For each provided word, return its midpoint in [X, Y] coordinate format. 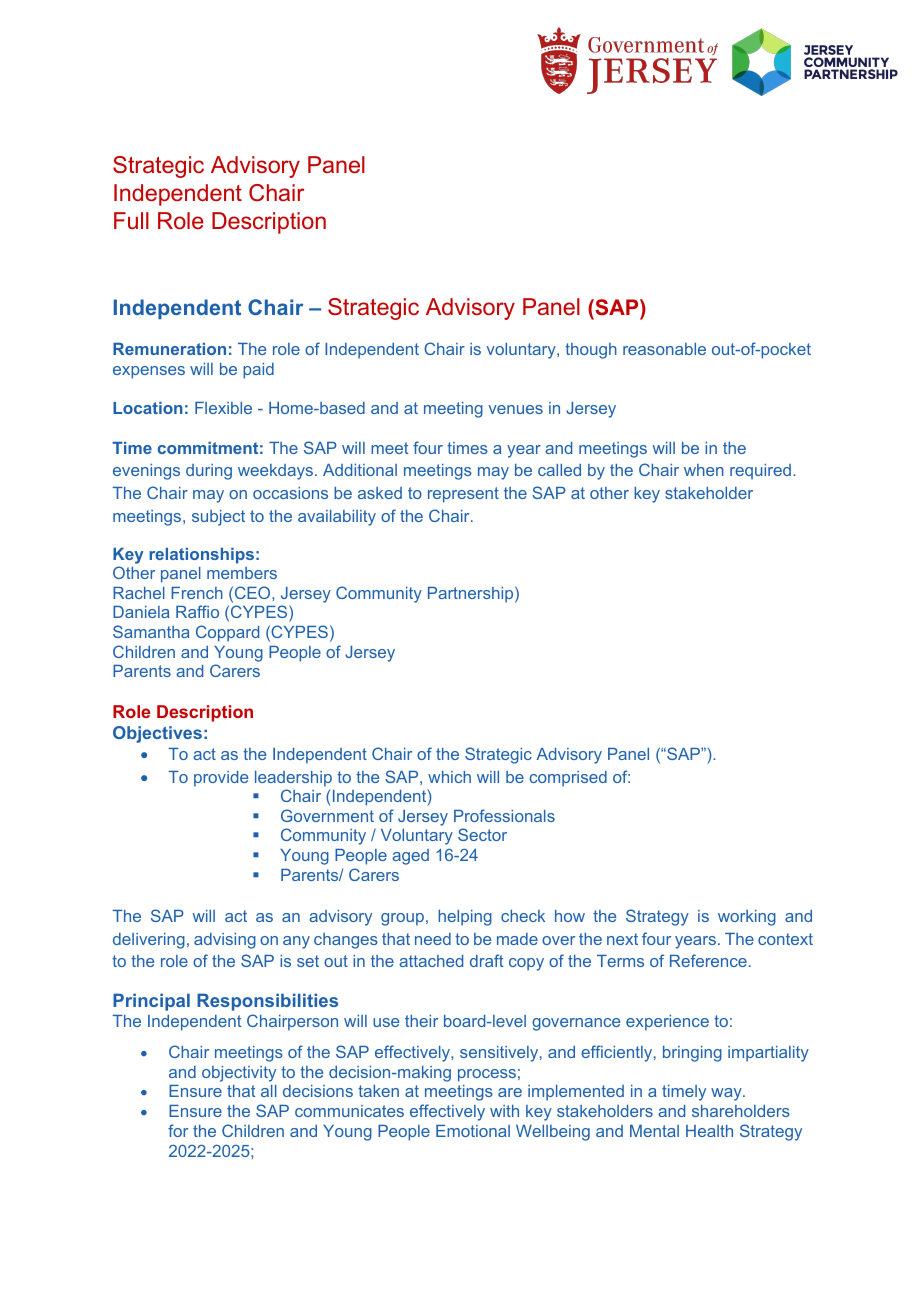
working [747, 918]
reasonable [664, 349]
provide [221, 779]
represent [463, 495]
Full [131, 220]
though [591, 351]
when [704, 470]
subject [218, 518]
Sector [482, 834]
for [178, 1130]
